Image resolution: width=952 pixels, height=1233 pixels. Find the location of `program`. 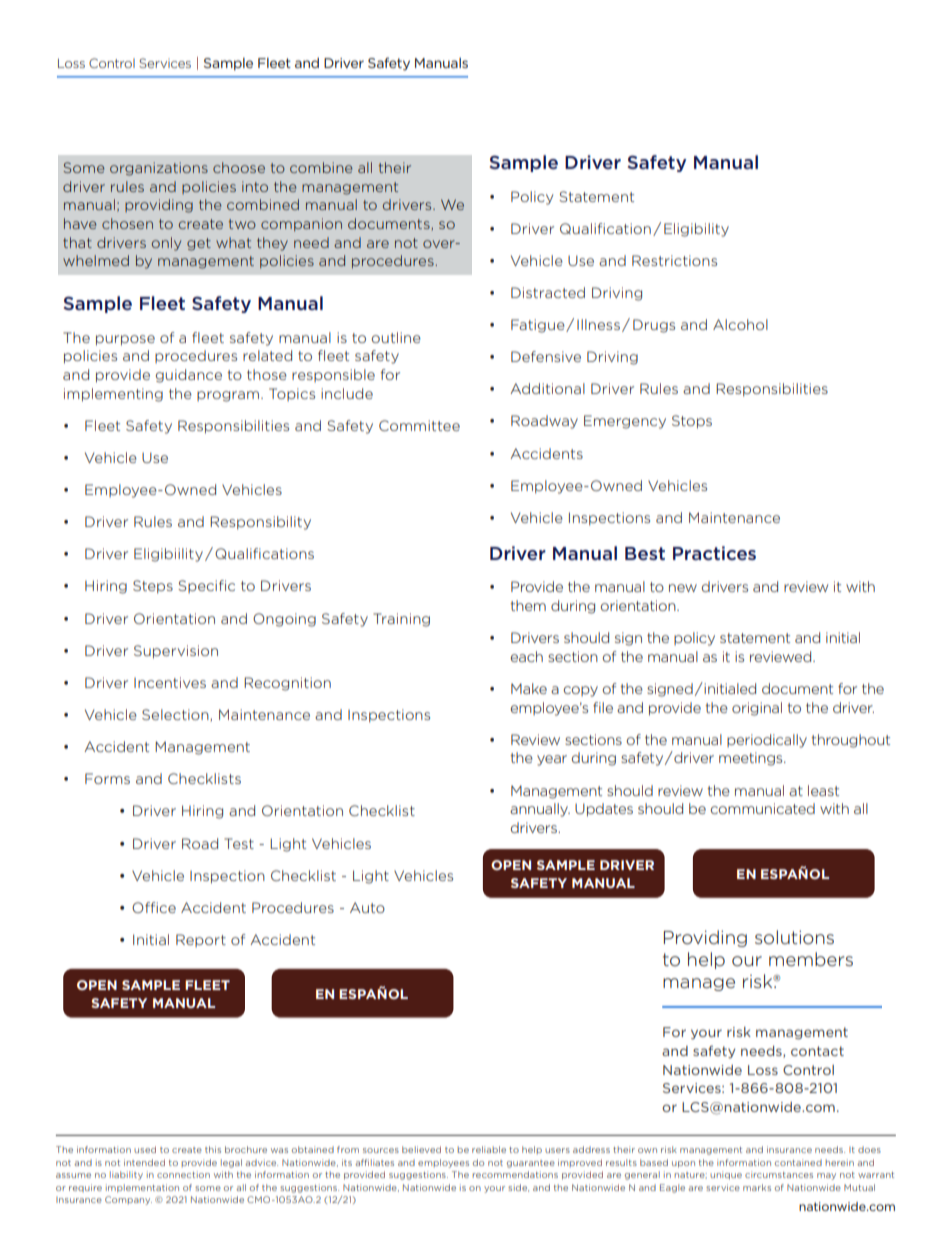

program is located at coordinates (228, 396).
